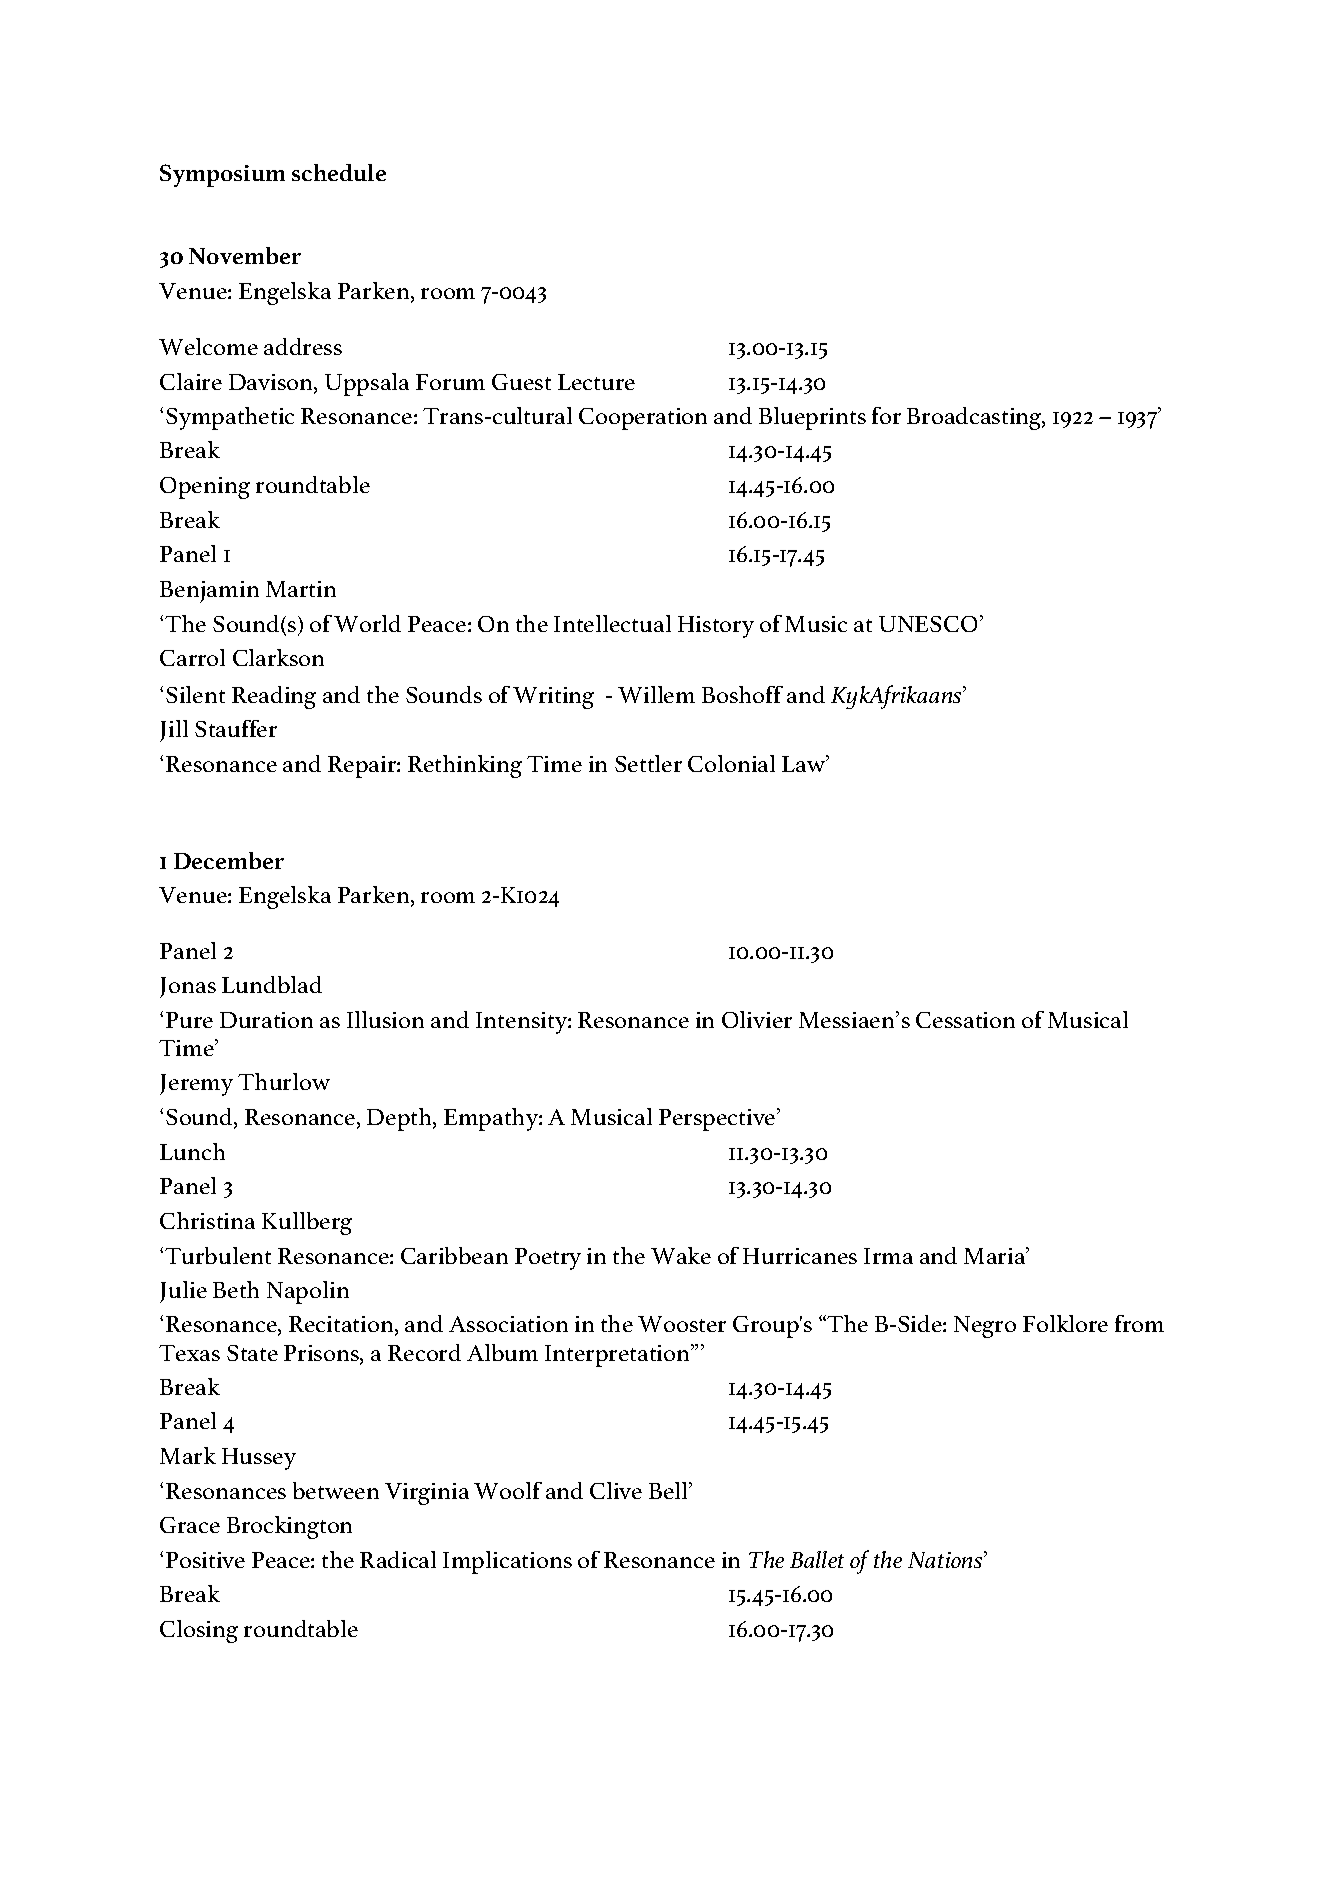 Image resolution: width=1343 pixels, height=1901 pixels. I want to click on Lecture, so click(596, 382).
